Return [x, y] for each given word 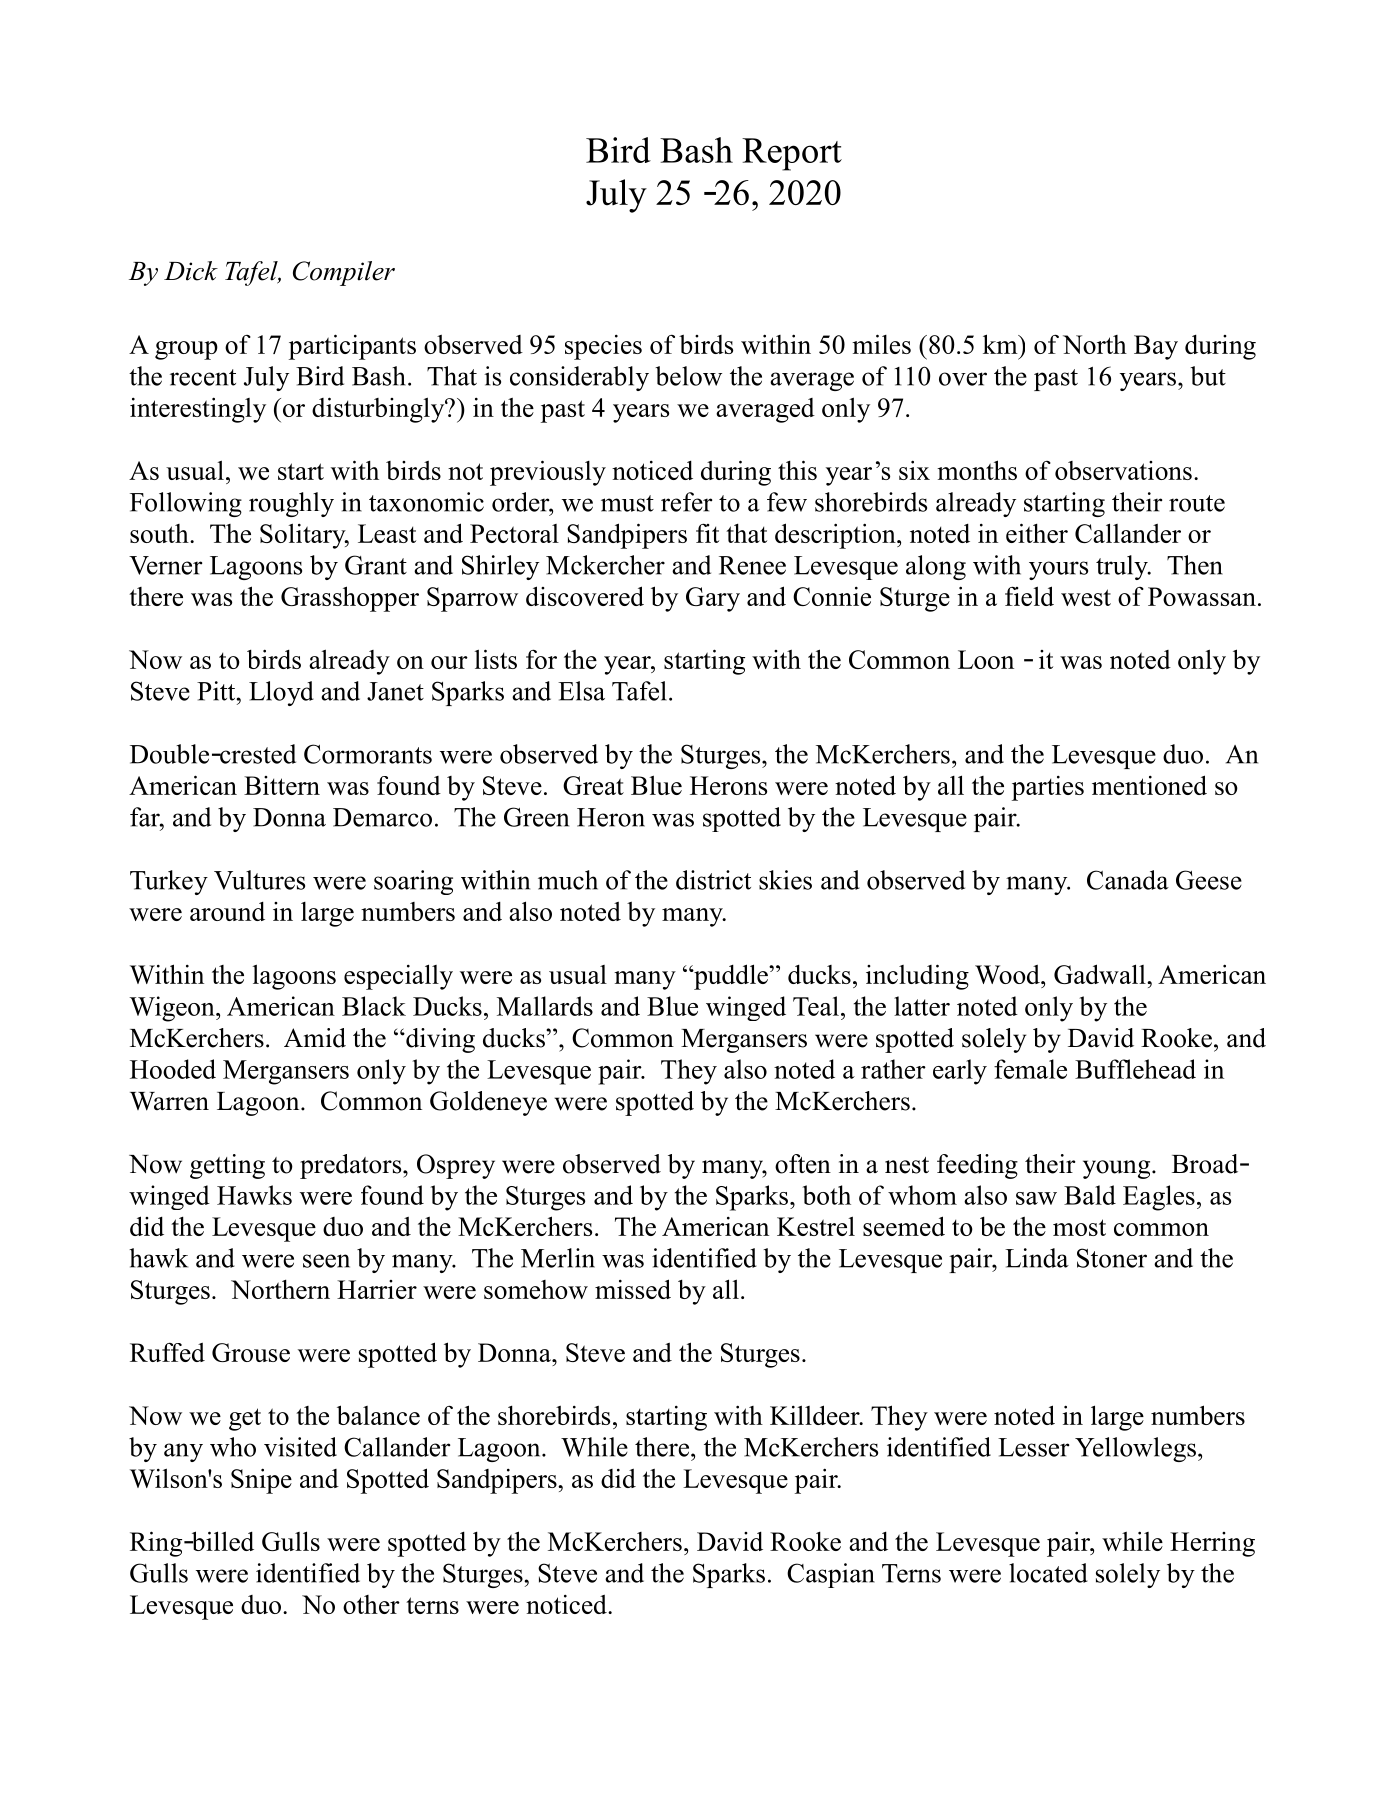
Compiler [344, 273]
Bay [1156, 347]
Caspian [831, 1575]
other [371, 1604]
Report [792, 154]
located [1048, 1573]
